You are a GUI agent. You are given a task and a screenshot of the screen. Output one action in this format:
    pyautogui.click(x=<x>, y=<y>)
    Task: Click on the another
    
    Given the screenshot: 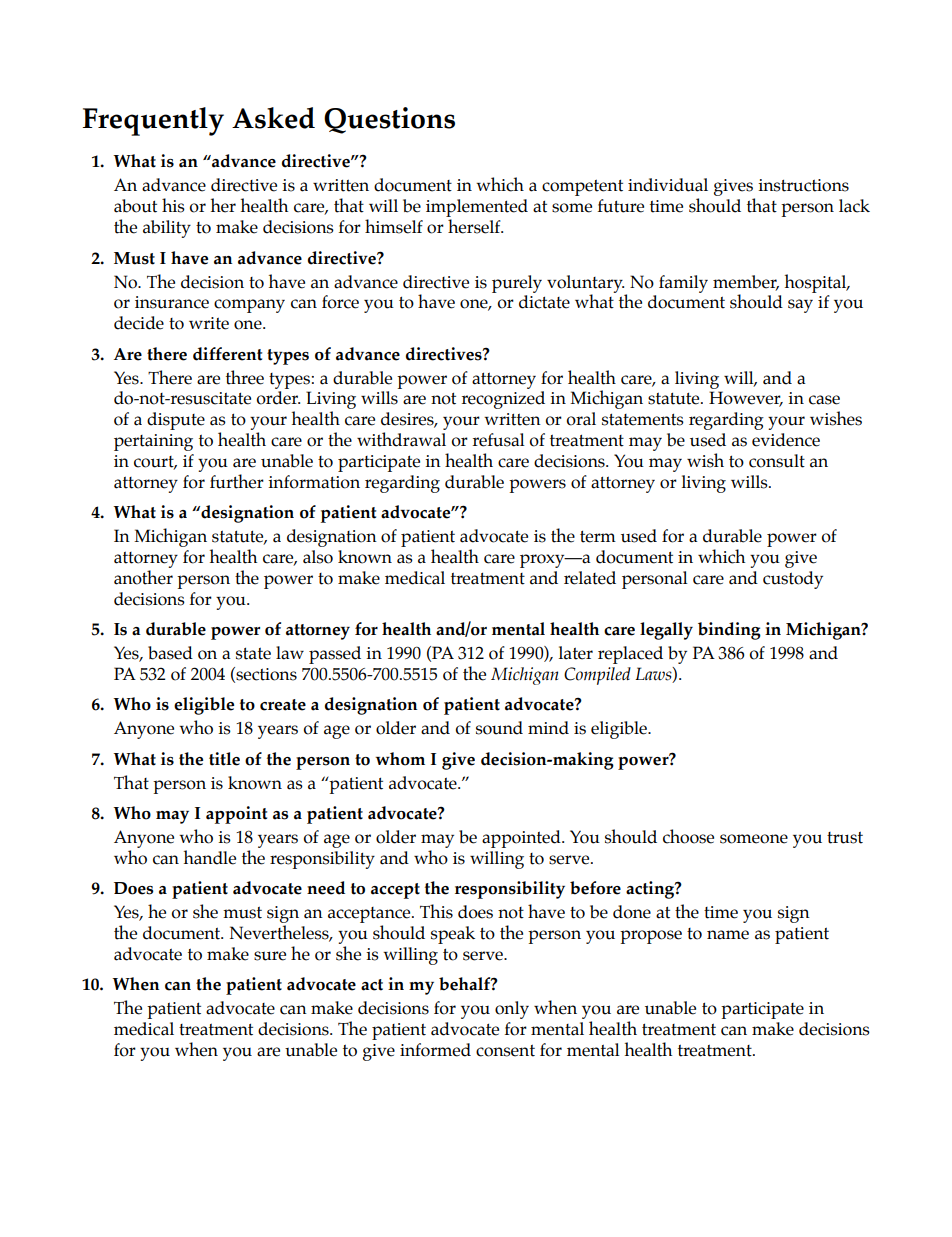 What is the action you would take?
    pyautogui.click(x=143, y=577)
